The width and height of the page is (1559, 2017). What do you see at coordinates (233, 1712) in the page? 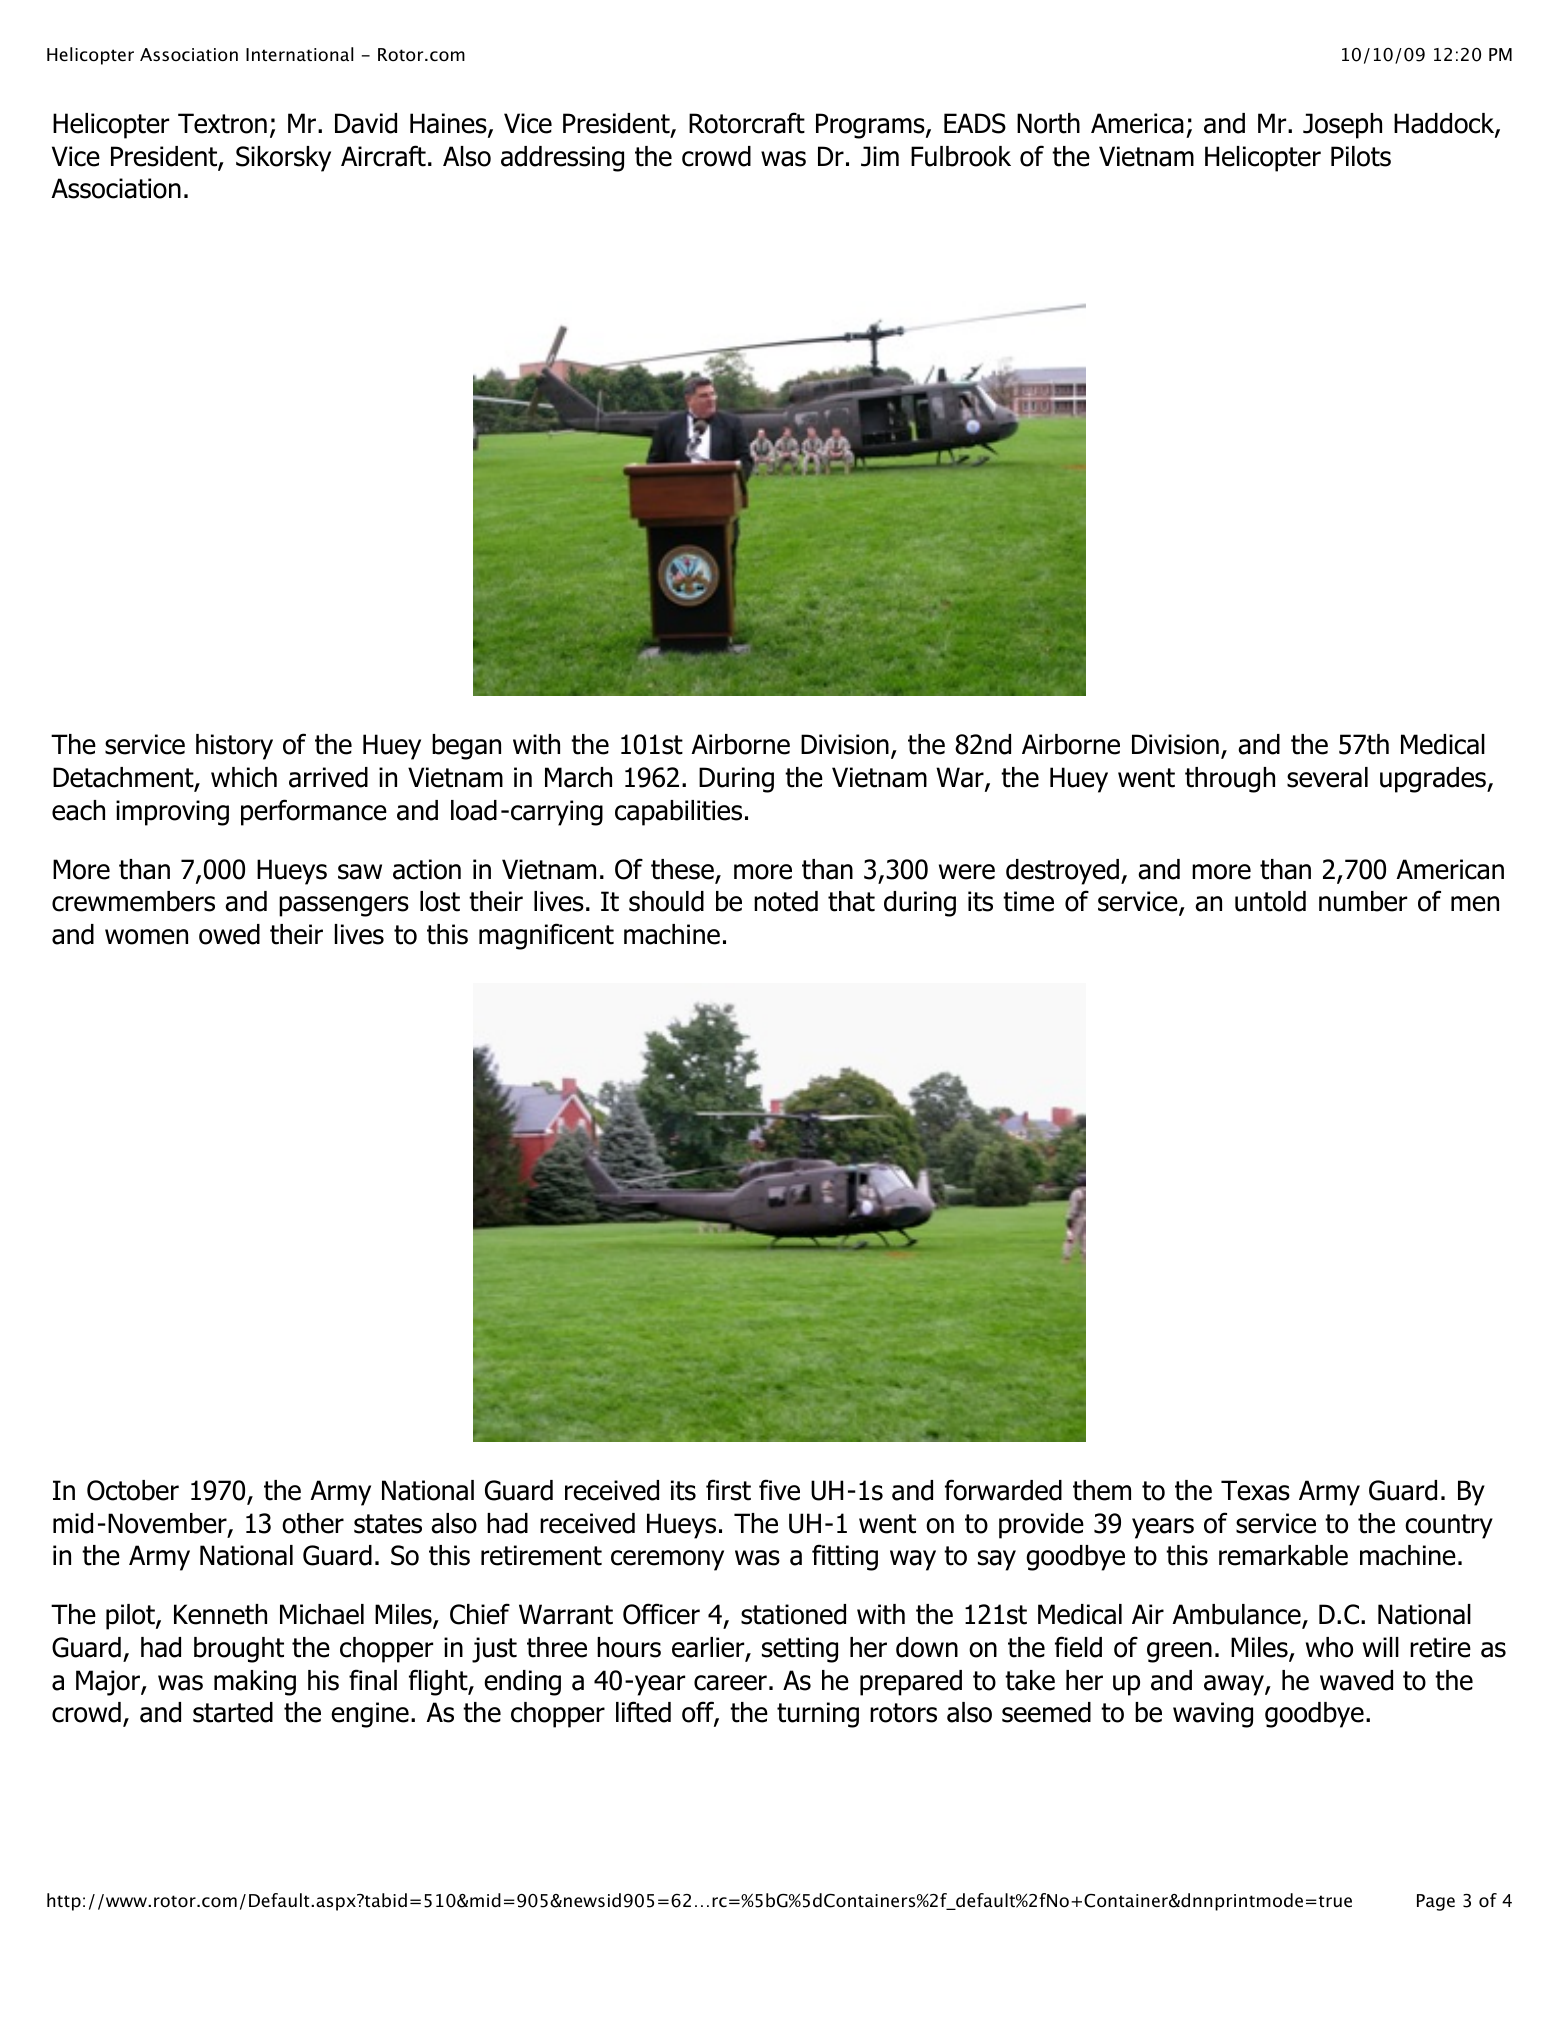
I see `started` at bounding box center [233, 1712].
